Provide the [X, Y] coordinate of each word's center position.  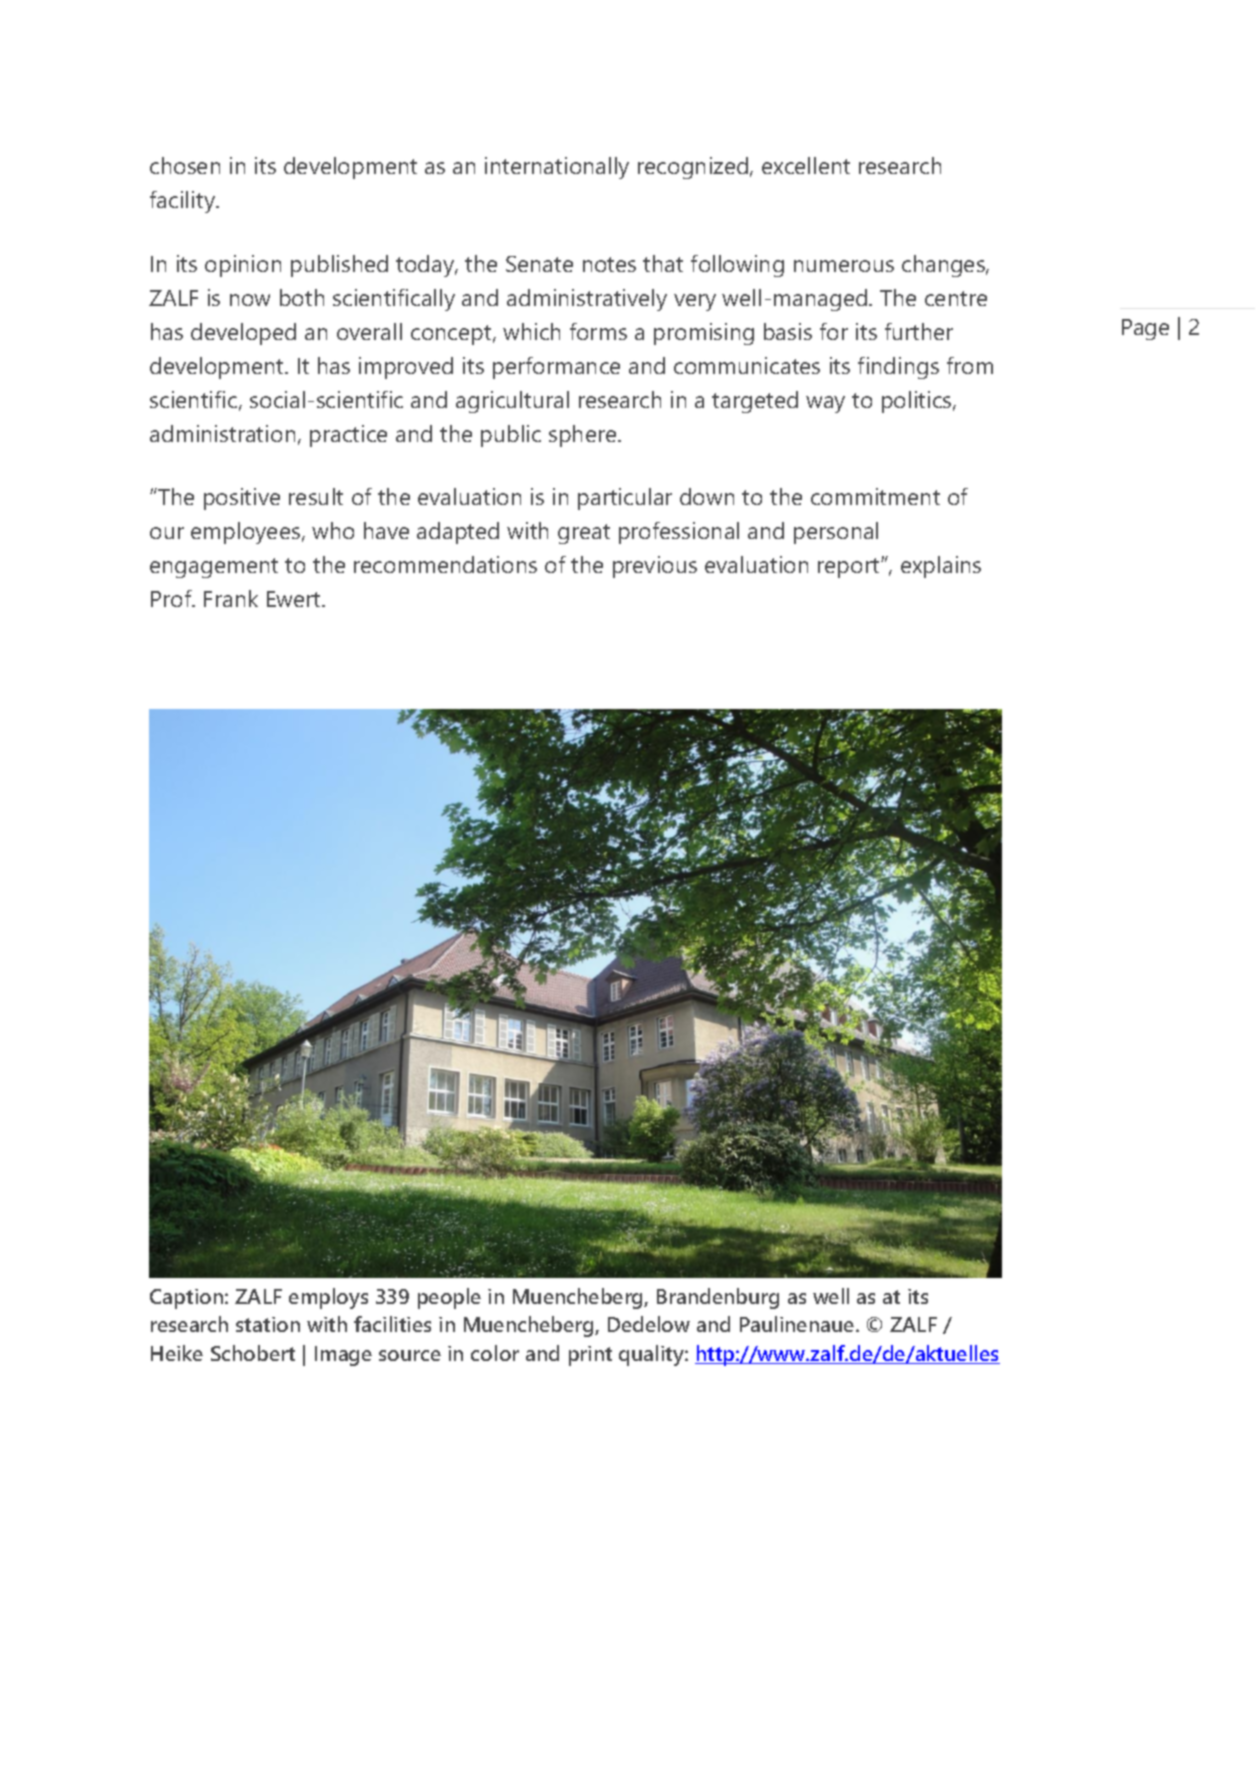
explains [941, 567]
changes [944, 266]
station [268, 1324]
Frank [231, 598]
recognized [694, 168]
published [339, 266]
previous [655, 567]
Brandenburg [718, 1298]
